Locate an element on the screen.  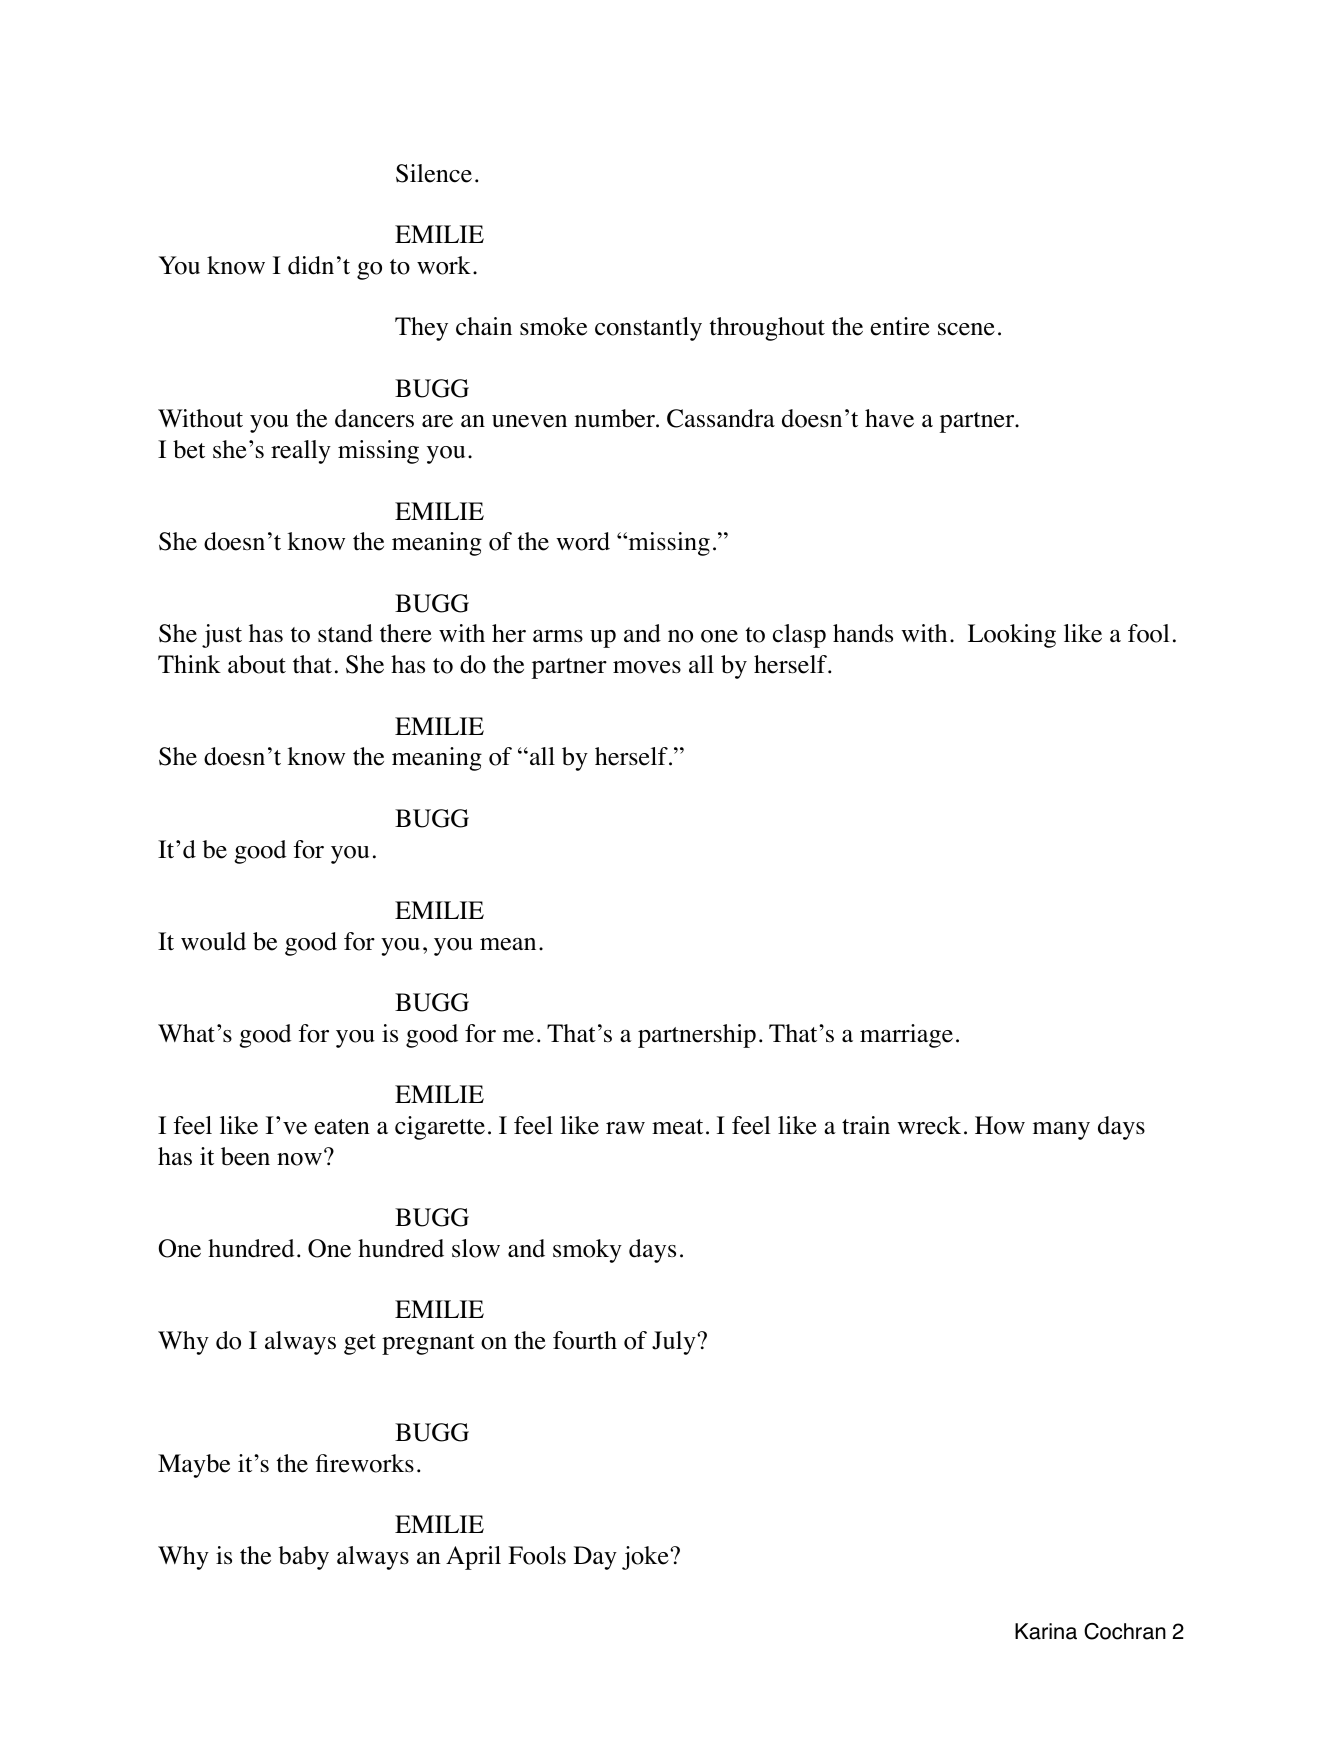
about is located at coordinates (257, 664).
